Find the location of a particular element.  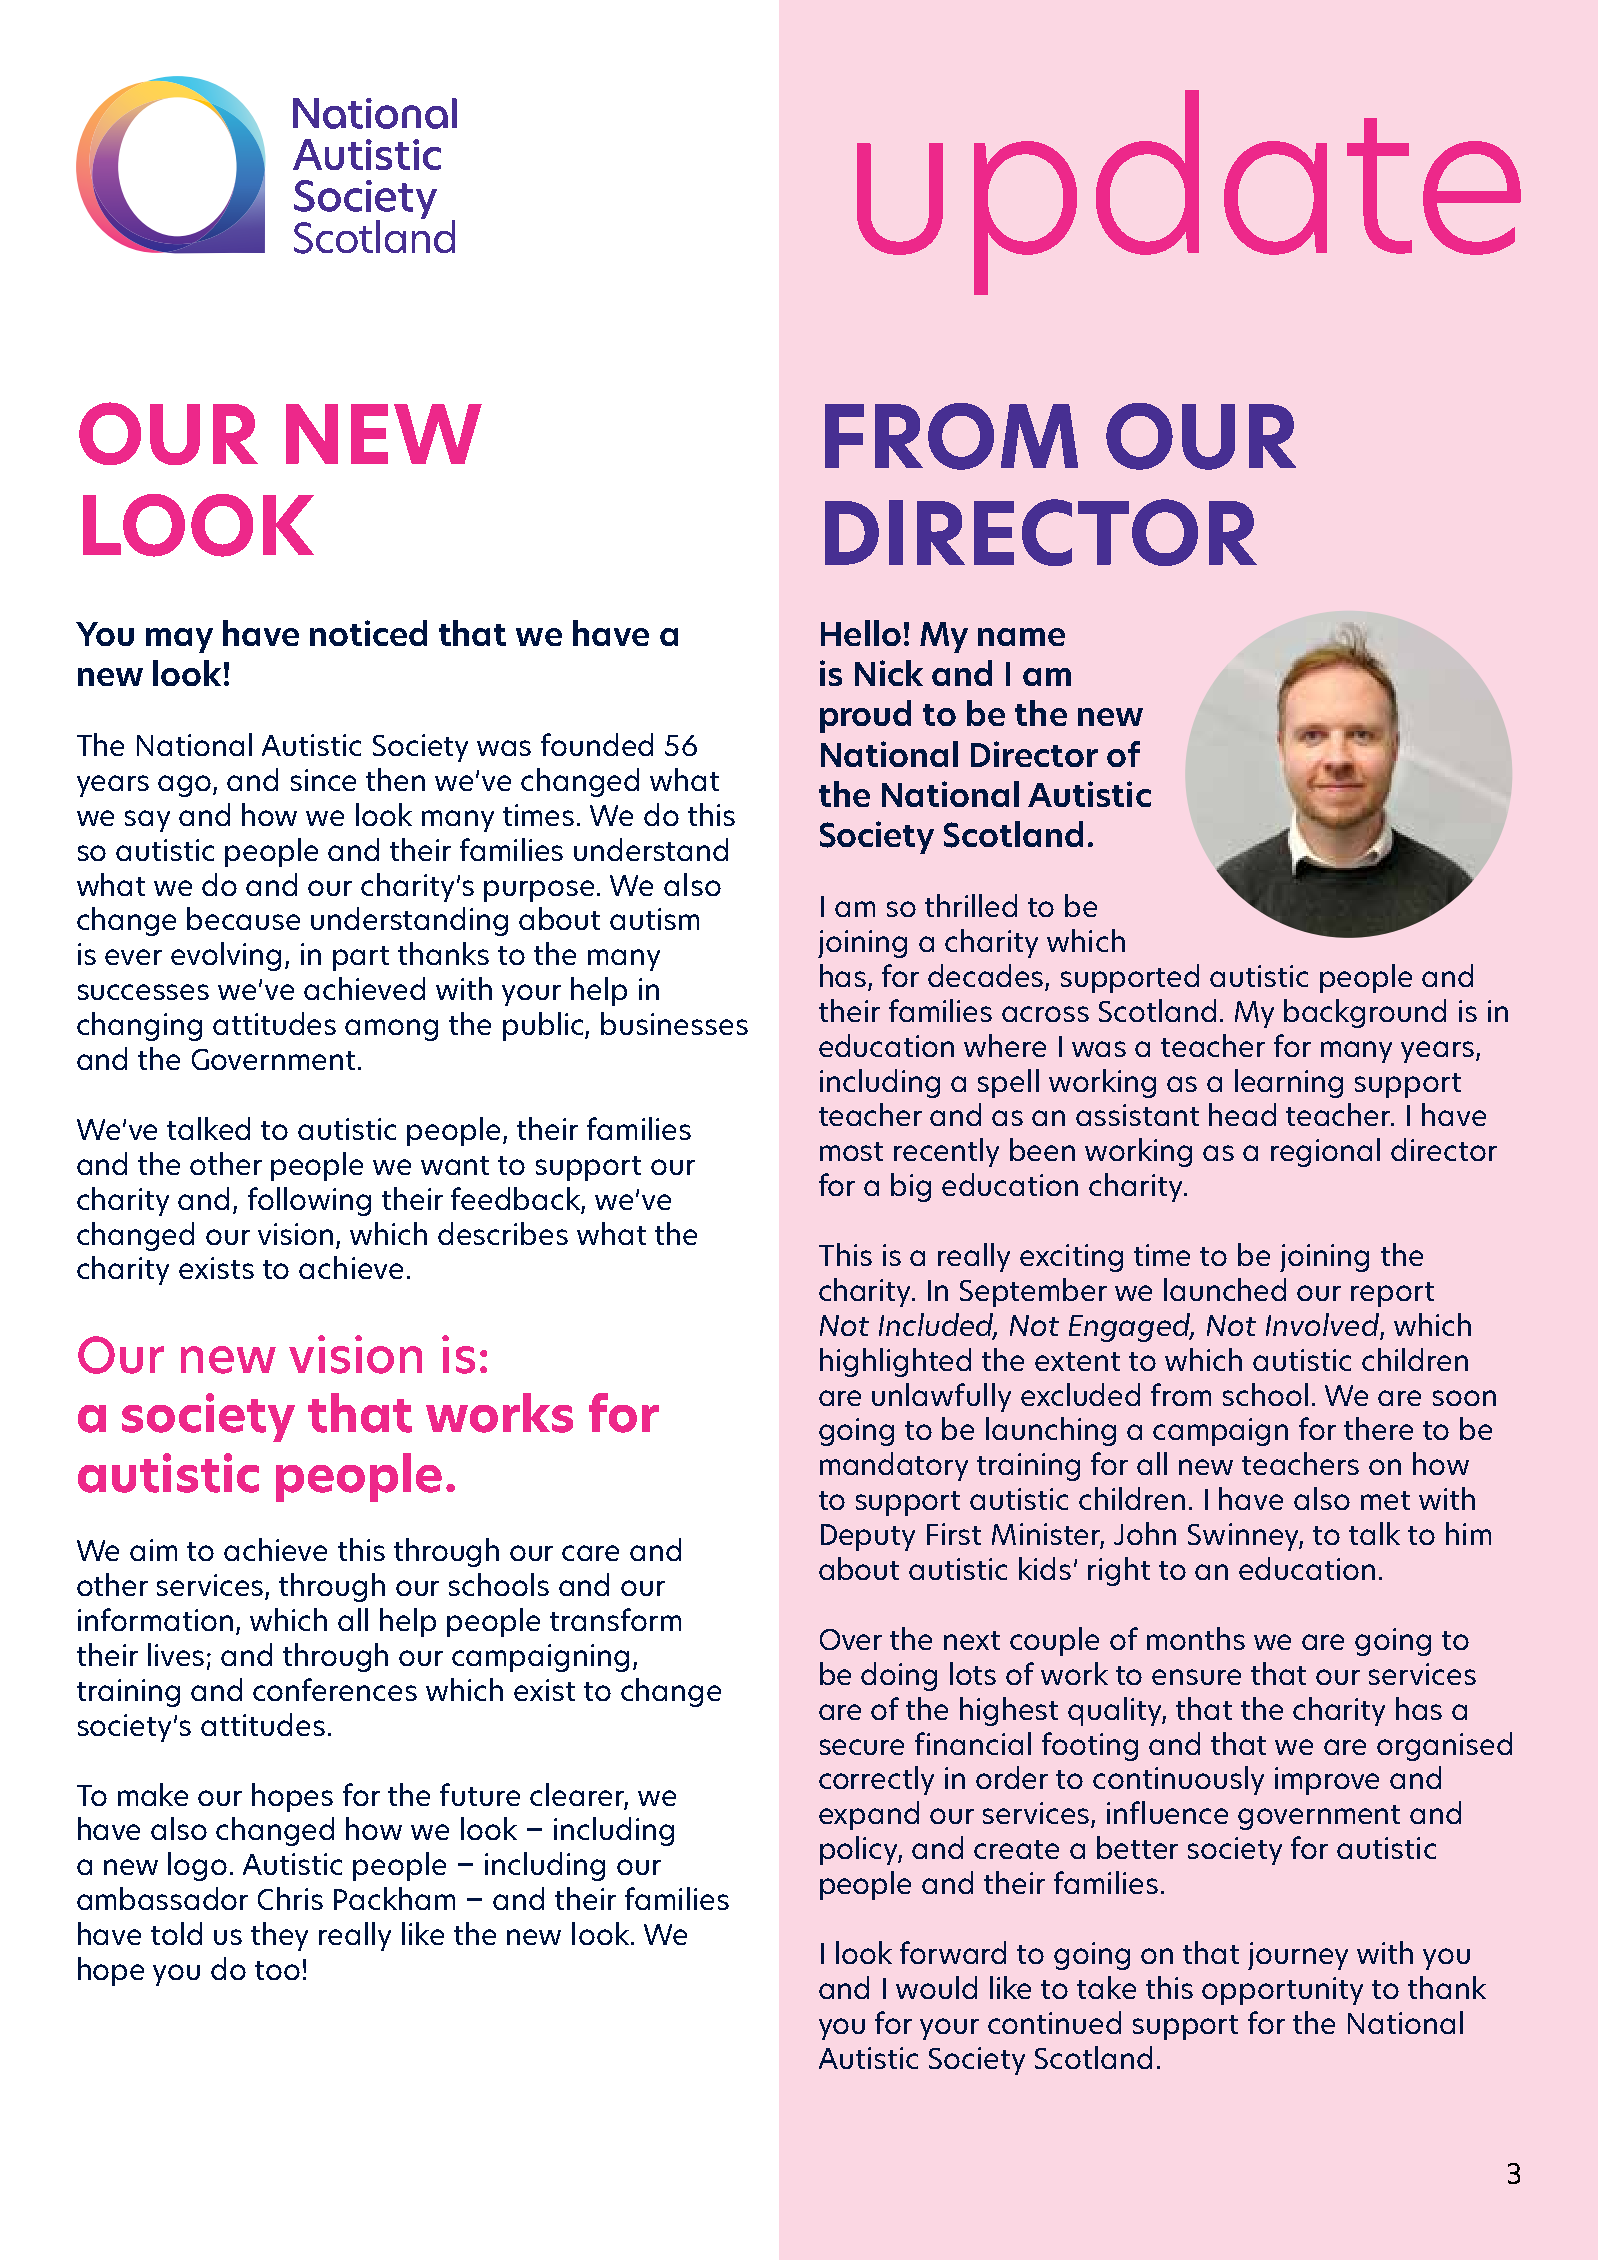

proud is located at coordinates (865, 716).
